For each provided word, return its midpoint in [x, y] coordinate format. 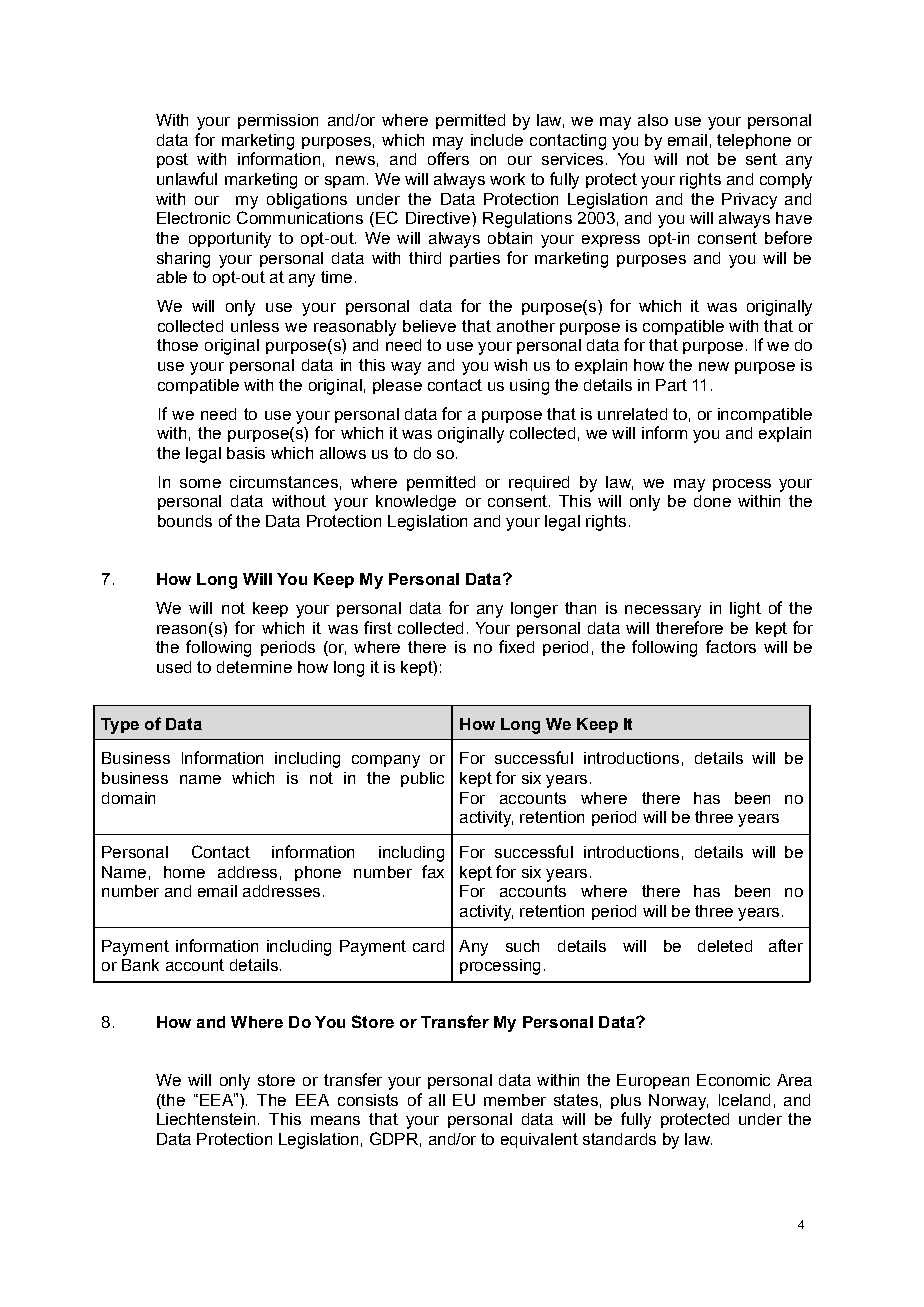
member [515, 1100]
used [174, 667]
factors [731, 646]
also [653, 120]
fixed [516, 646]
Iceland [744, 1100]
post [172, 160]
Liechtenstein [206, 1119]
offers [448, 158]
